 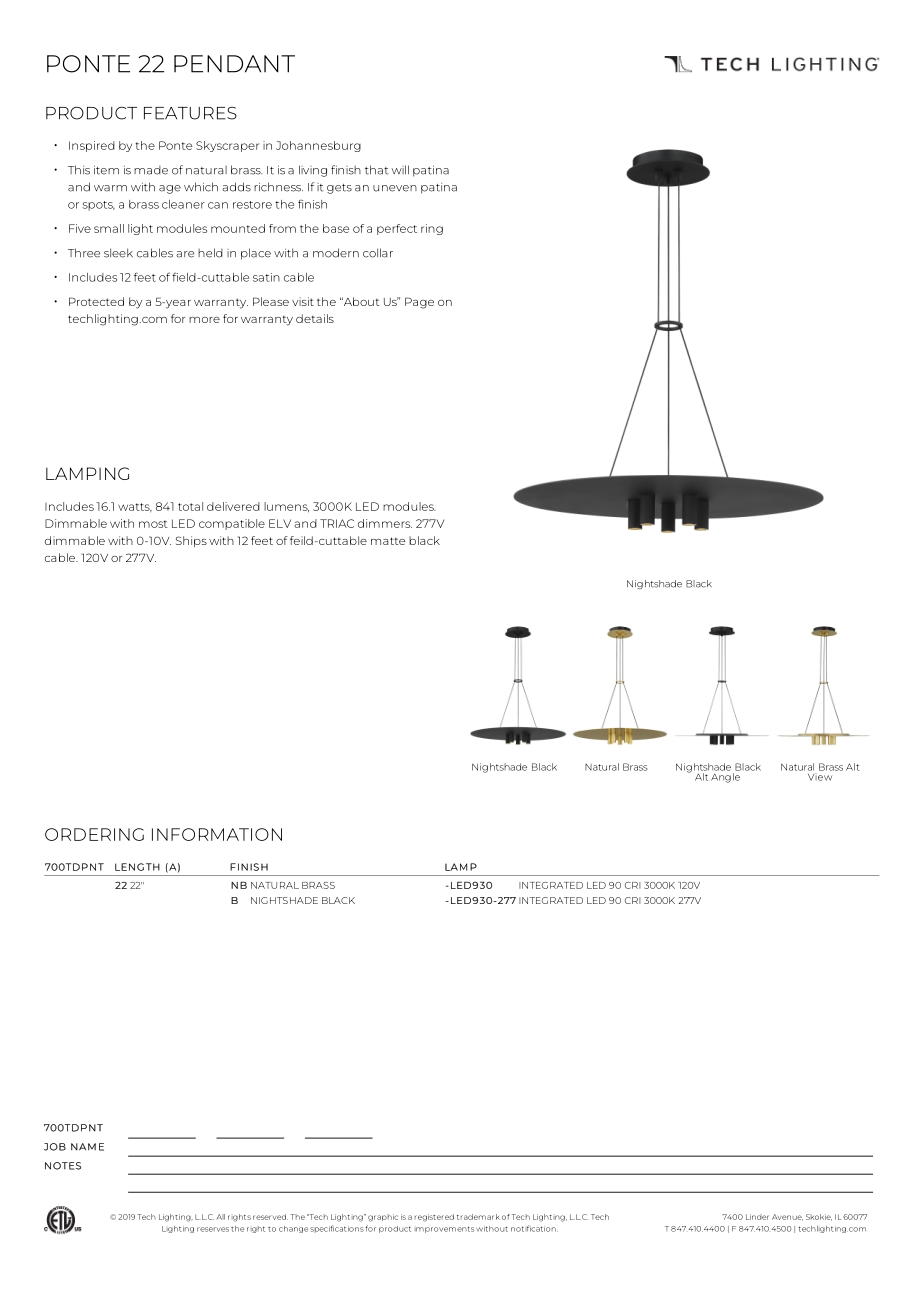 I want to click on FEATURES, so click(x=190, y=113).
